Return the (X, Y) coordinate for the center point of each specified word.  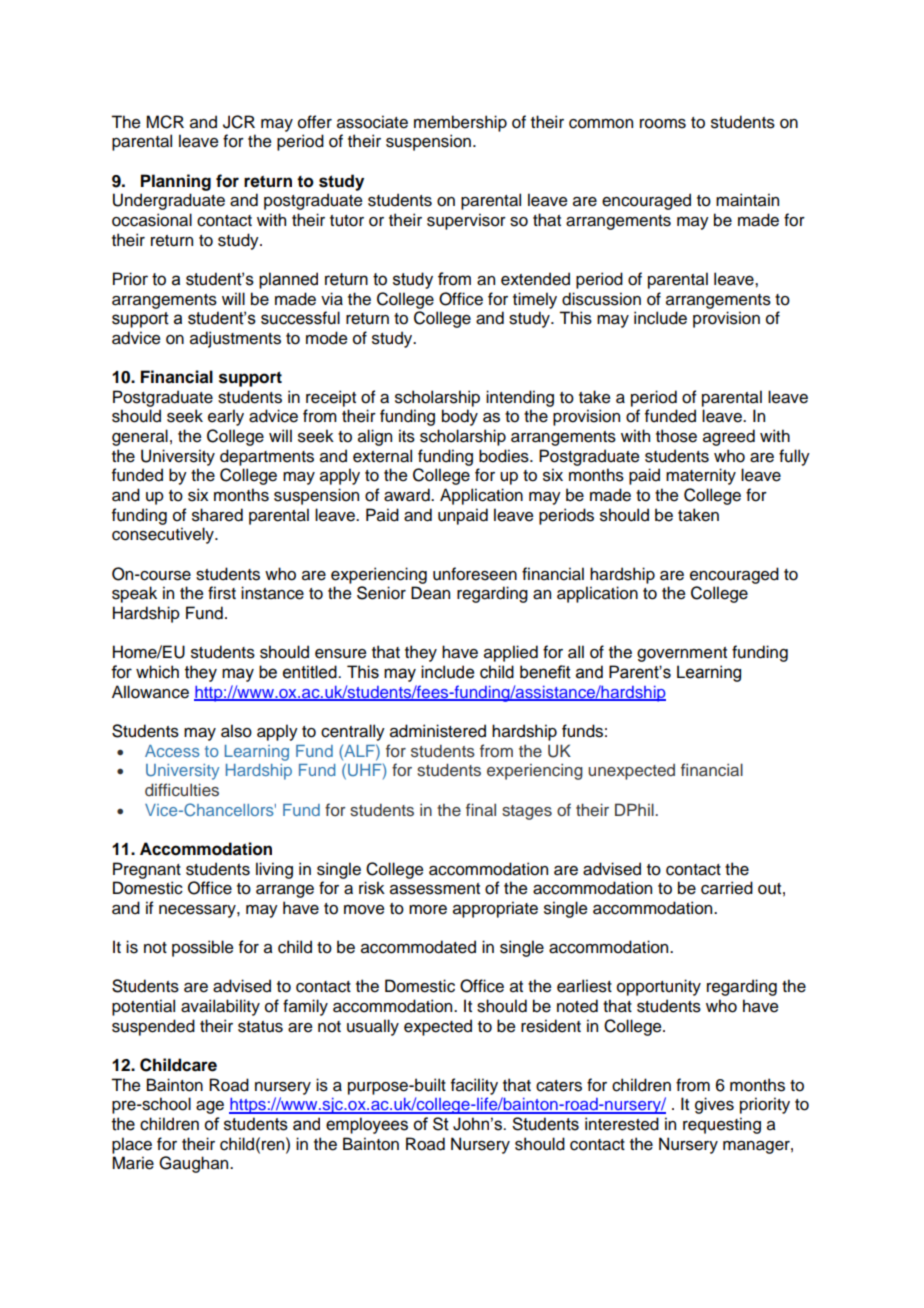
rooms (663, 124)
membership (460, 123)
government (682, 654)
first (222, 593)
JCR (239, 122)
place (132, 1145)
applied (511, 653)
